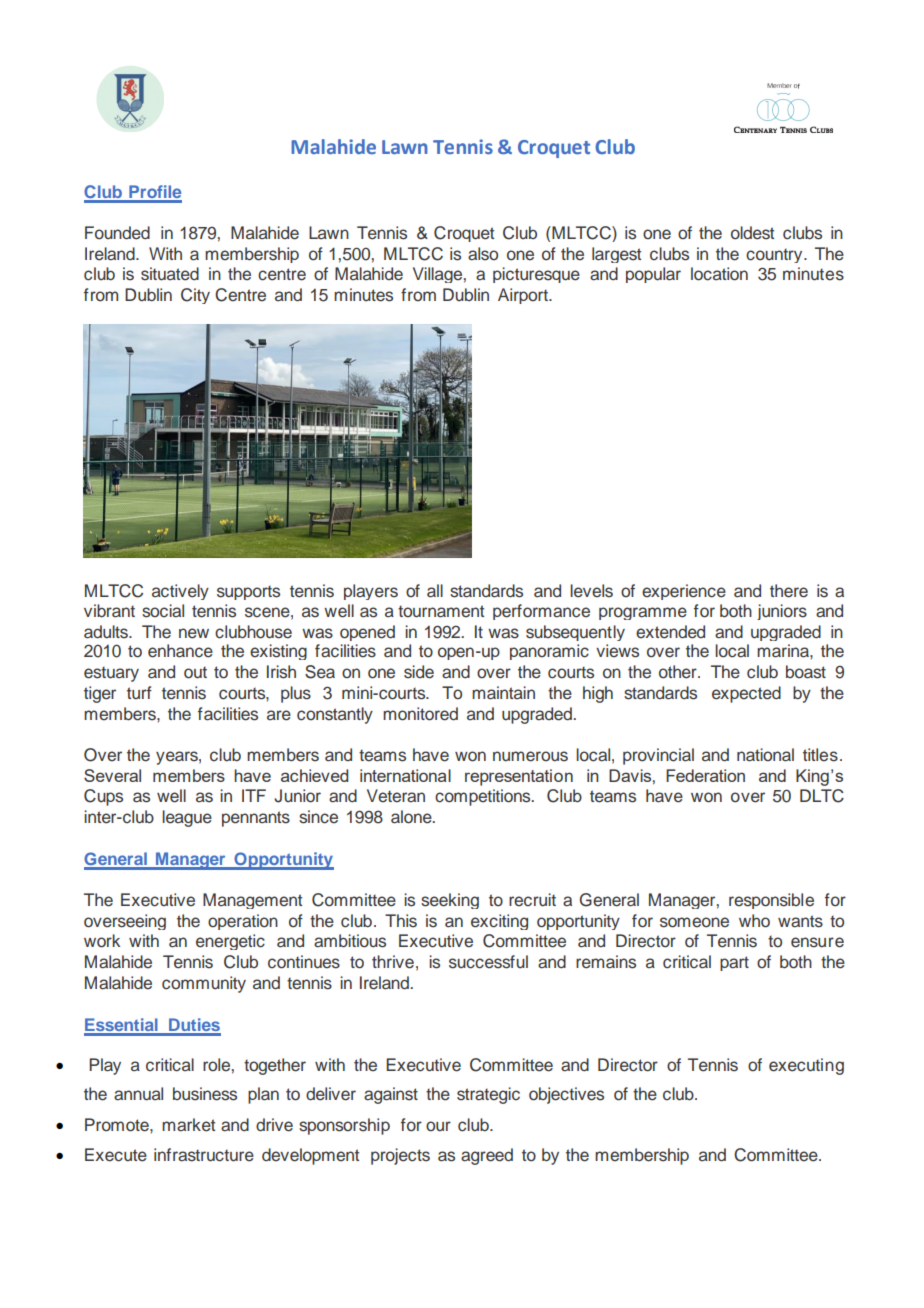 Image resolution: width=924 pixels, height=1308 pixels. What do you see at coordinates (435, 591) in the screenshot?
I see `all` at bounding box center [435, 591].
